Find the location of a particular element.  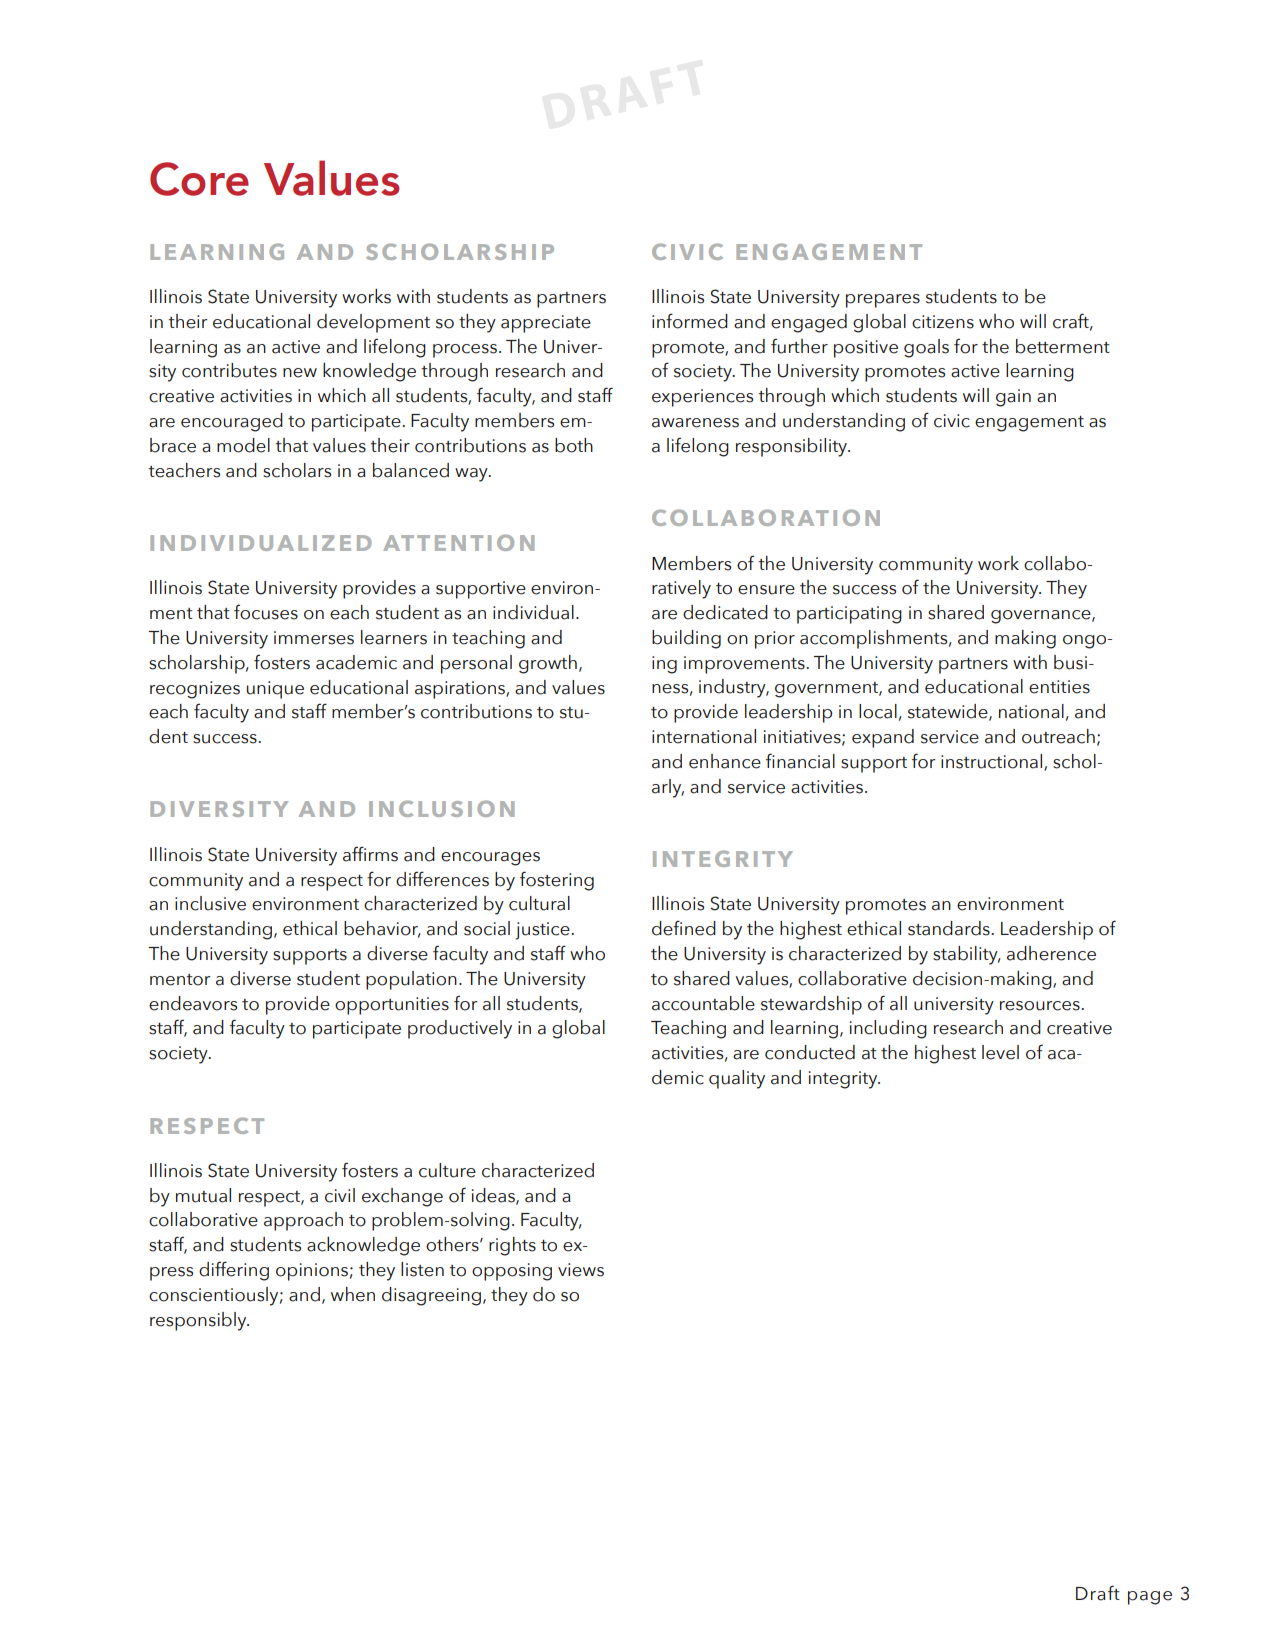

focuses is located at coordinates (266, 612).
